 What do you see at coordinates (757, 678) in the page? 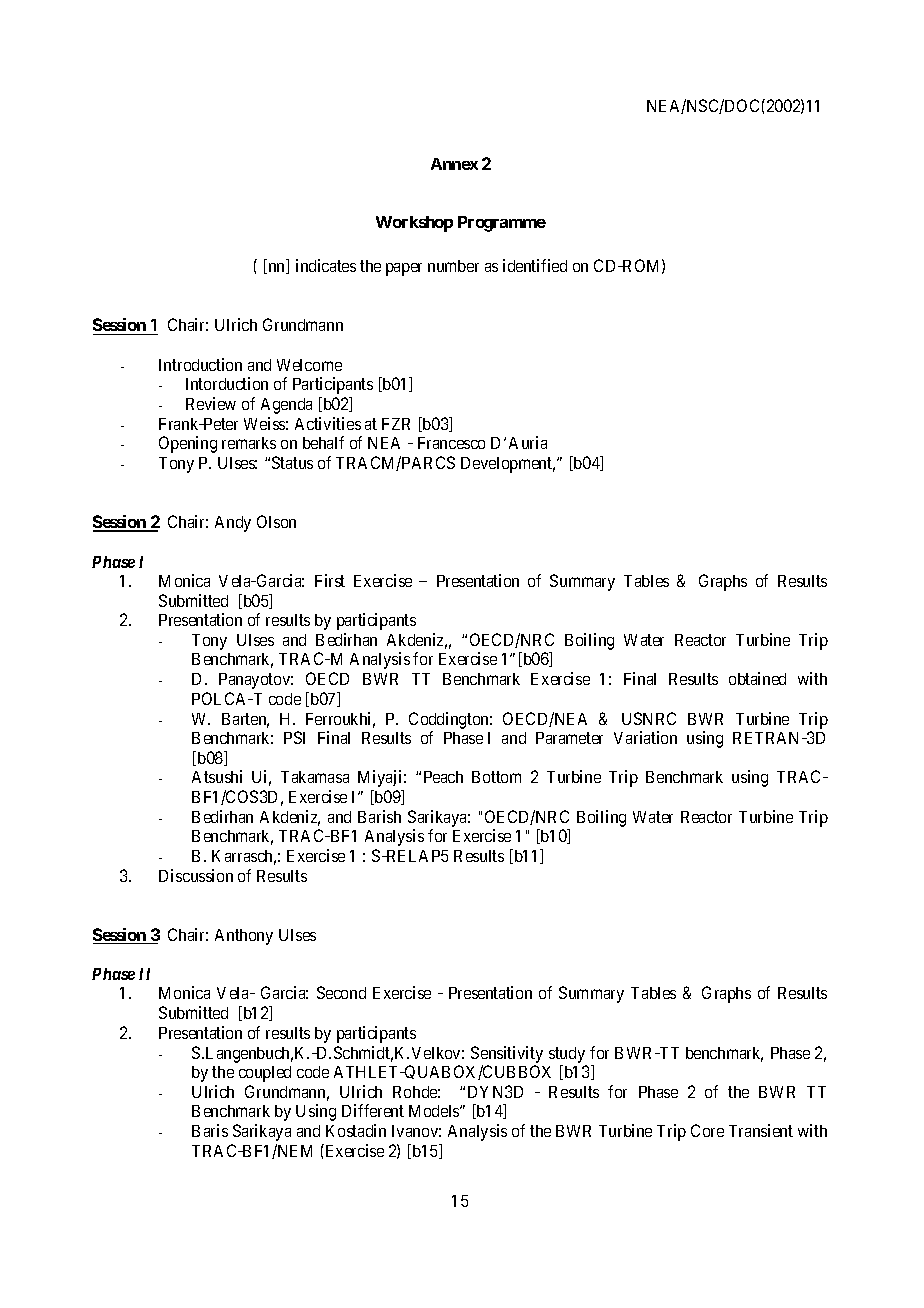
I see `obtained` at bounding box center [757, 678].
